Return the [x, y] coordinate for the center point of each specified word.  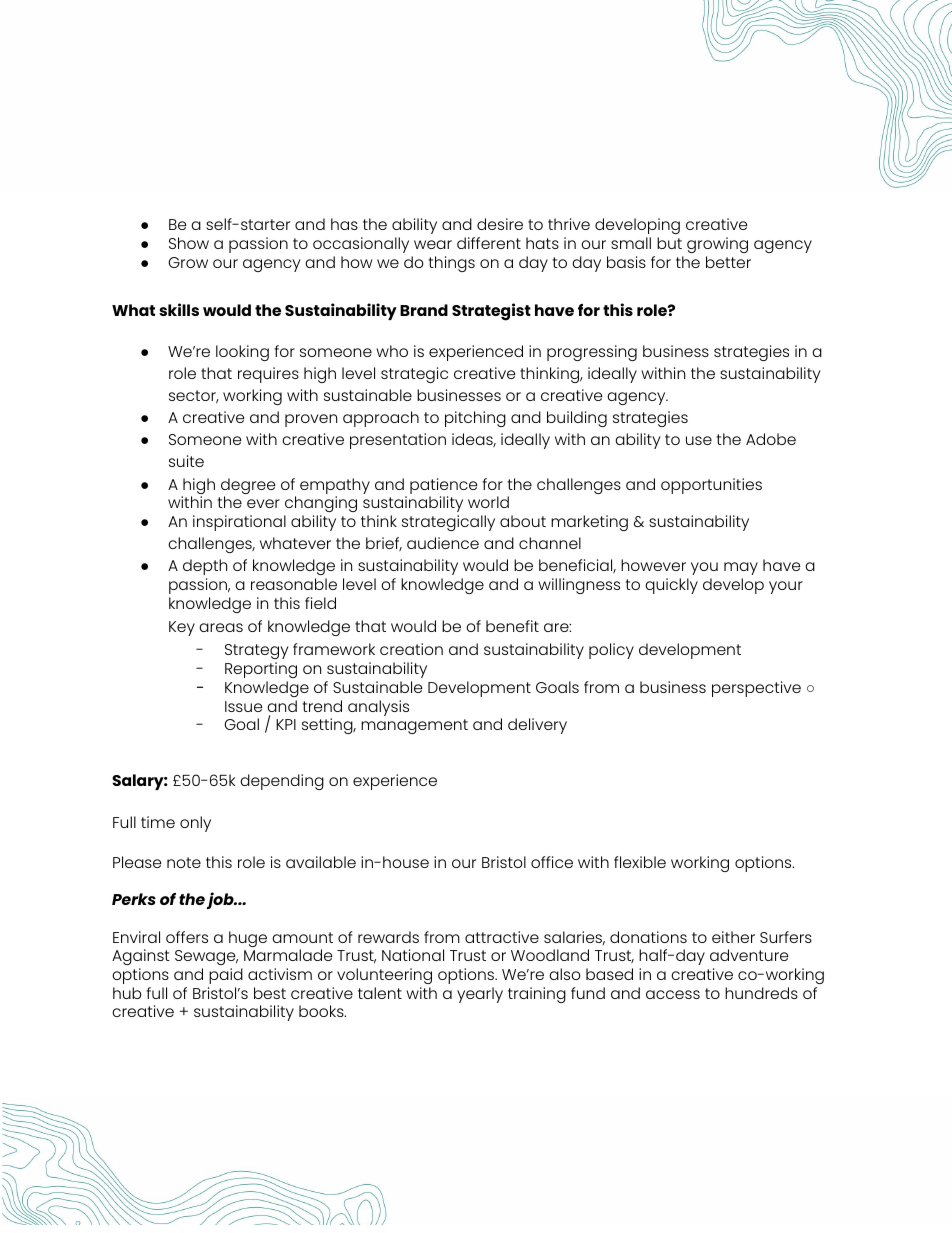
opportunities [711, 486]
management [414, 726]
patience [443, 487]
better [728, 262]
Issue [243, 706]
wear [433, 244]
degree [248, 487]
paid [226, 976]
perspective [756, 689]
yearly [480, 995]
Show [189, 243]
